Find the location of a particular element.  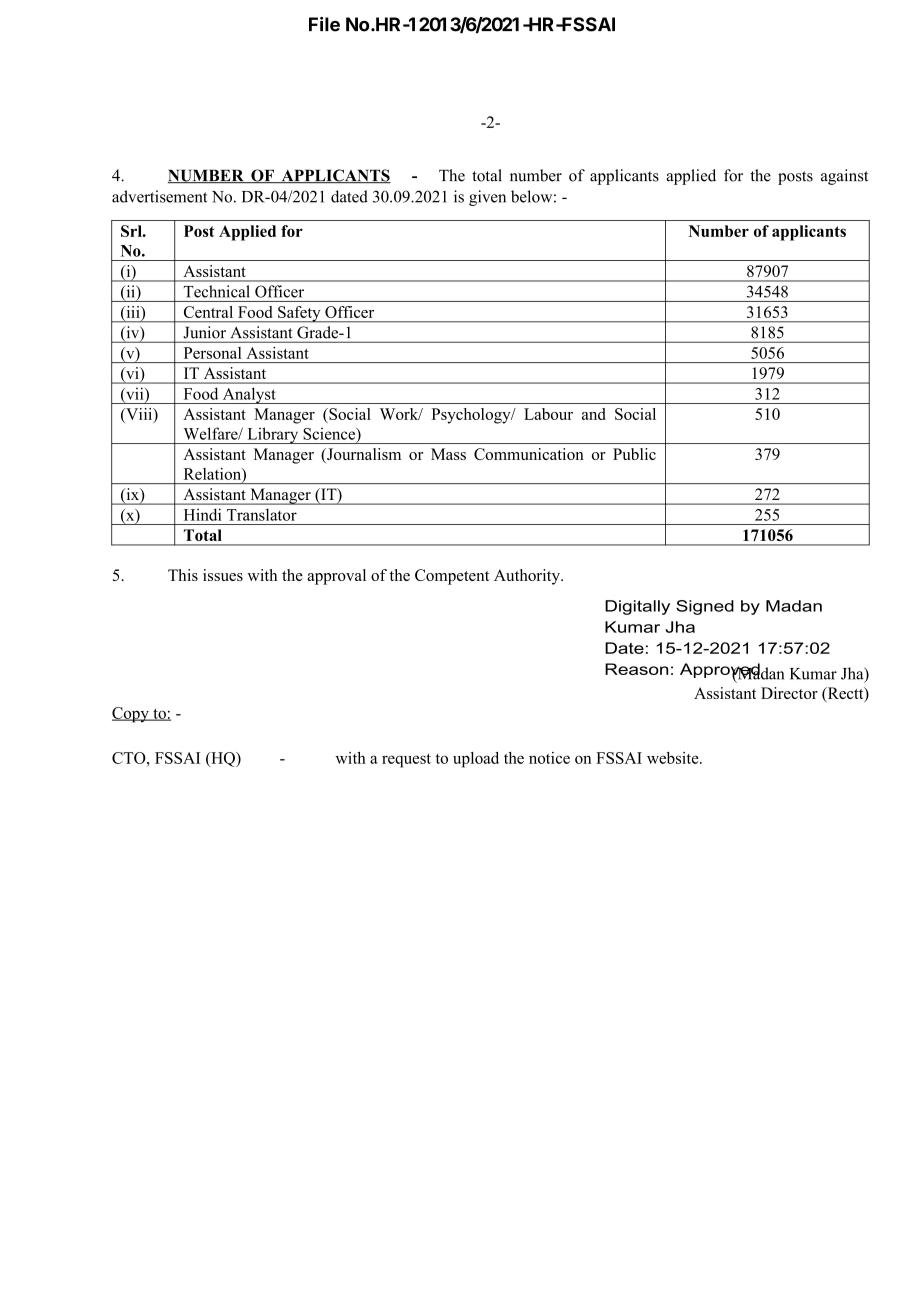

Copy is located at coordinates (131, 715).
